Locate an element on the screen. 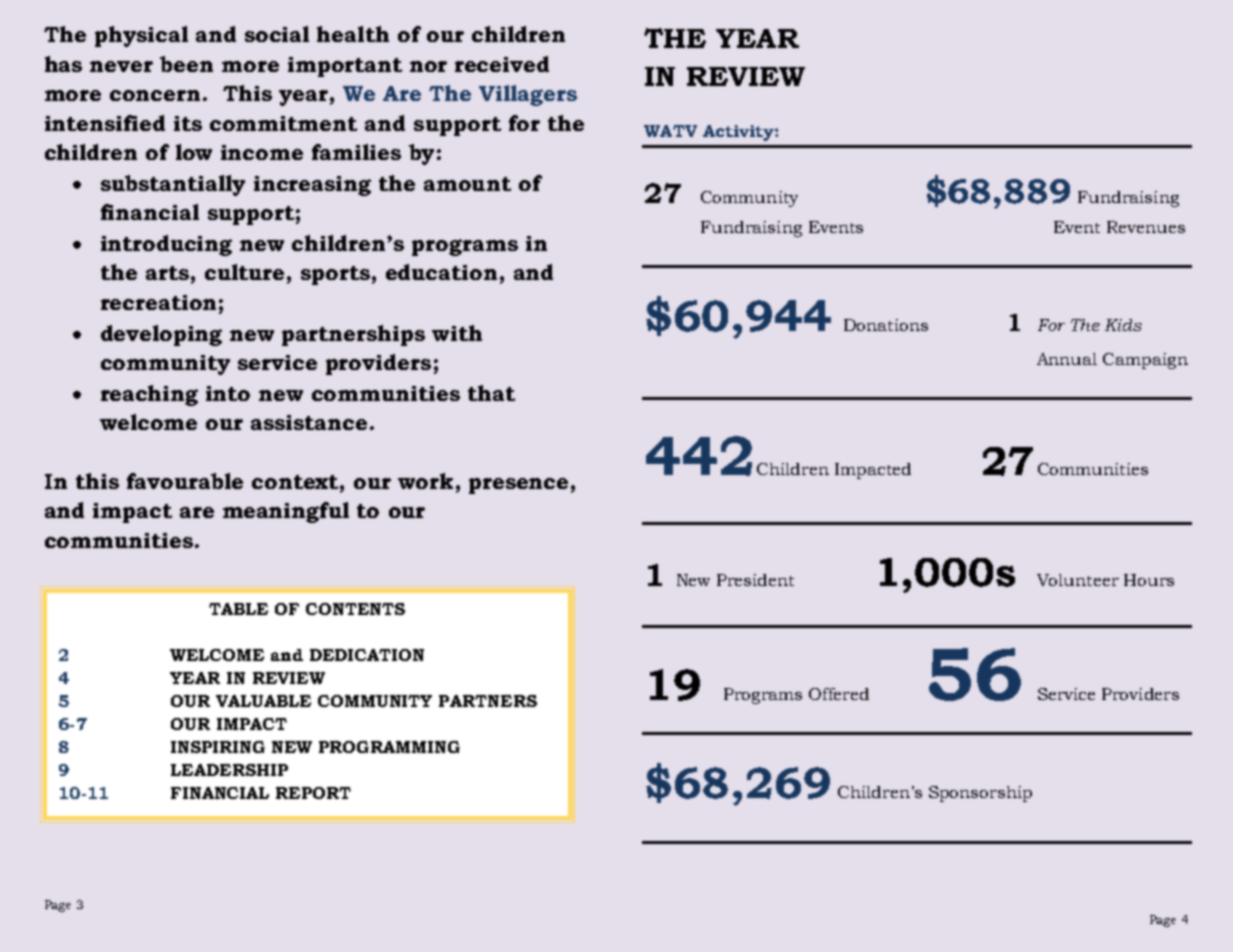 This screenshot has height=952, width=1233. presence is located at coordinates (518, 486).
